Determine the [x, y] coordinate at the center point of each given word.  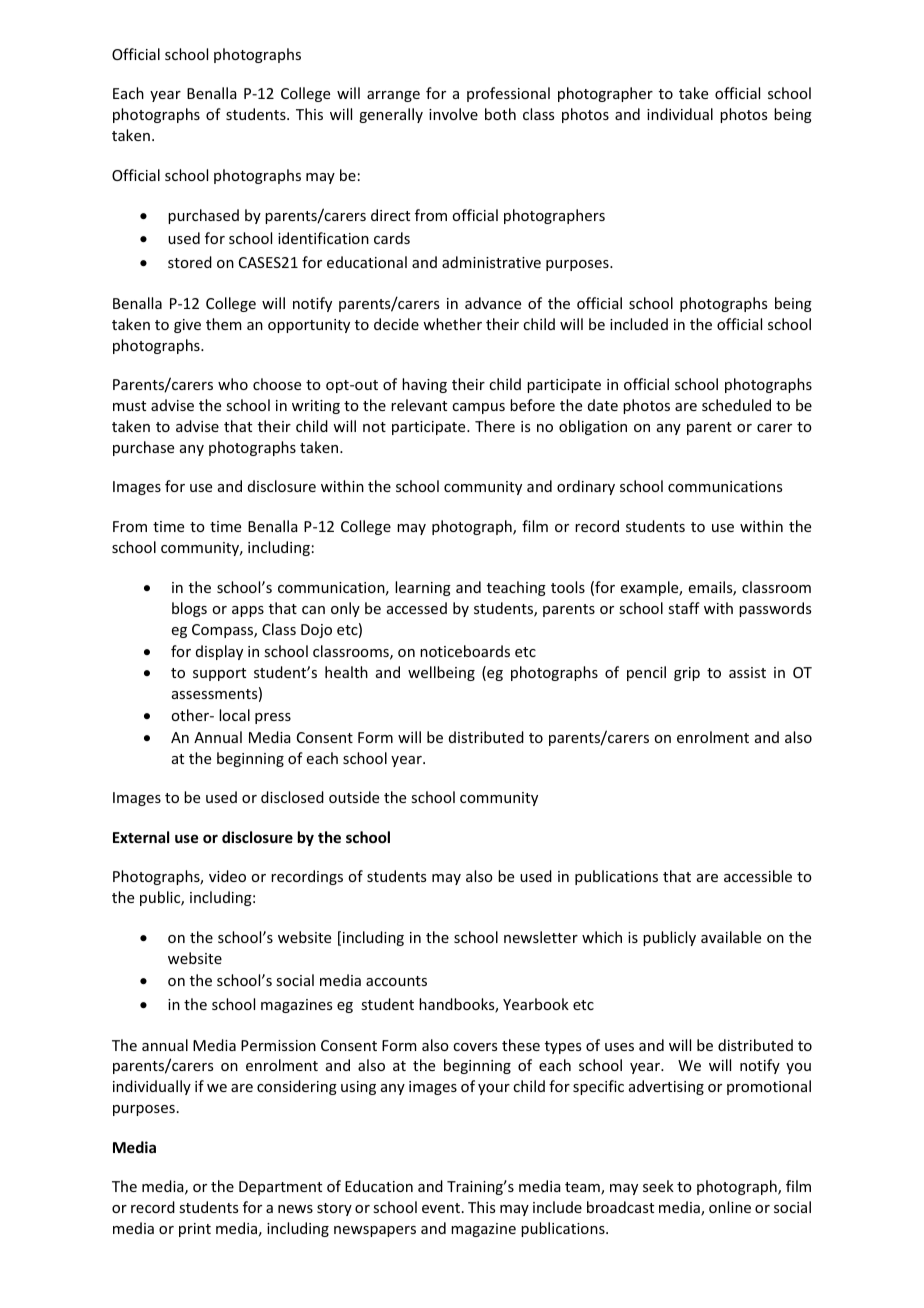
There [495, 426]
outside [354, 797]
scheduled [736, 405]
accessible [758, 876]
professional [508, 94]
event [442, 1208]
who [233, 384]
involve [453, 114]
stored [190, 262]
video [227, 876]
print [195, 1230]
